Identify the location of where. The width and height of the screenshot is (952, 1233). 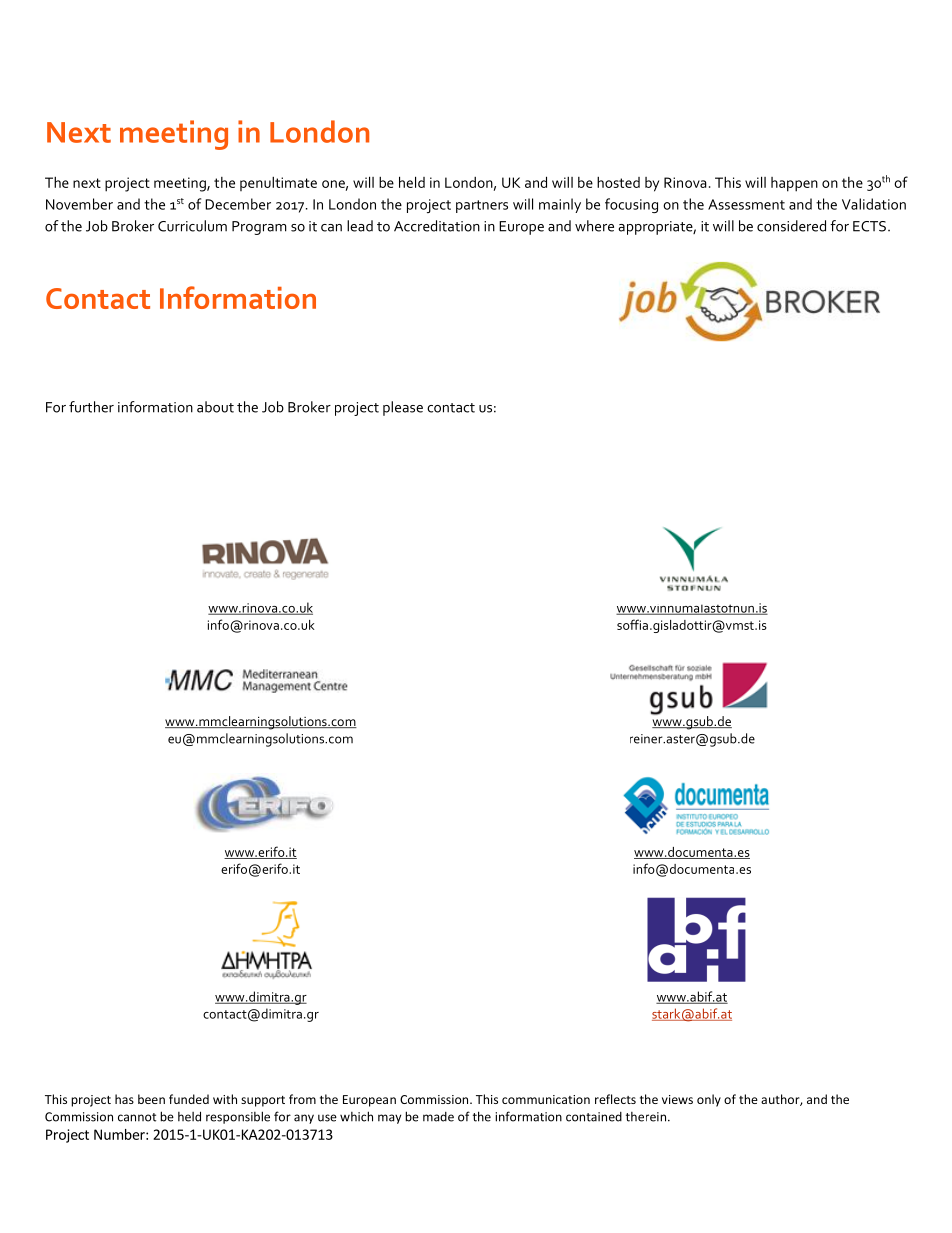
(594, 226).
